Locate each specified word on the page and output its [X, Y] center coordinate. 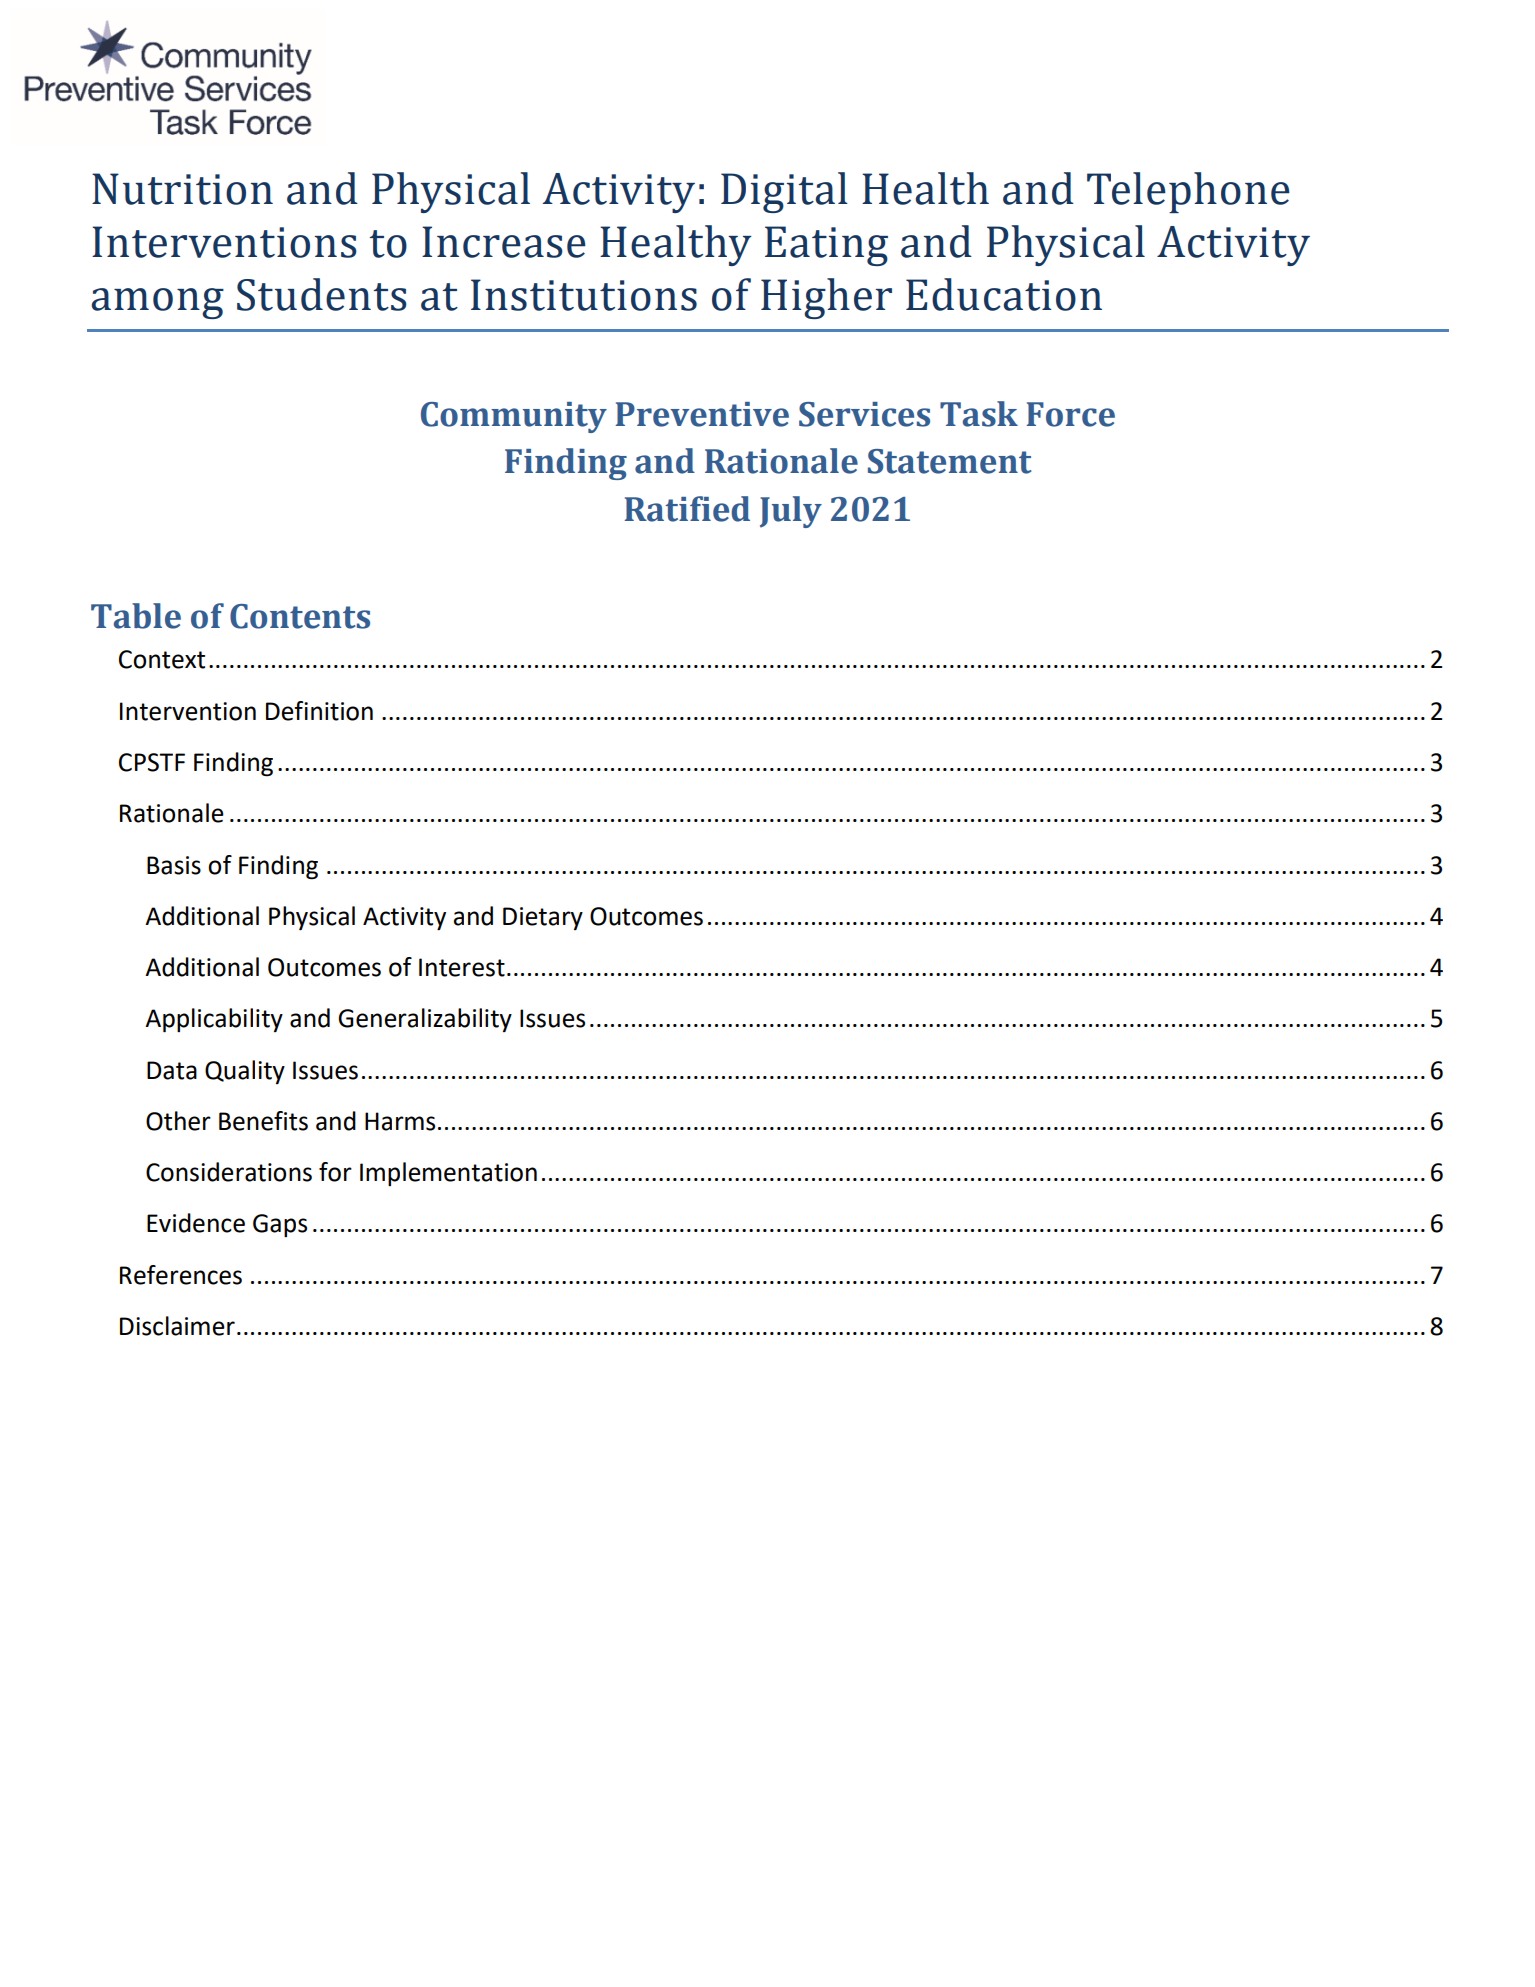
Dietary [543, 918]
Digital [784, 192]
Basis [174, 865]
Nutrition [182, 189]
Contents [300, 616]
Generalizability [425, 1020]
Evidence [196, 1223]
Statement [950, 461]
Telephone [1188, 192]
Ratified [687, 509]
